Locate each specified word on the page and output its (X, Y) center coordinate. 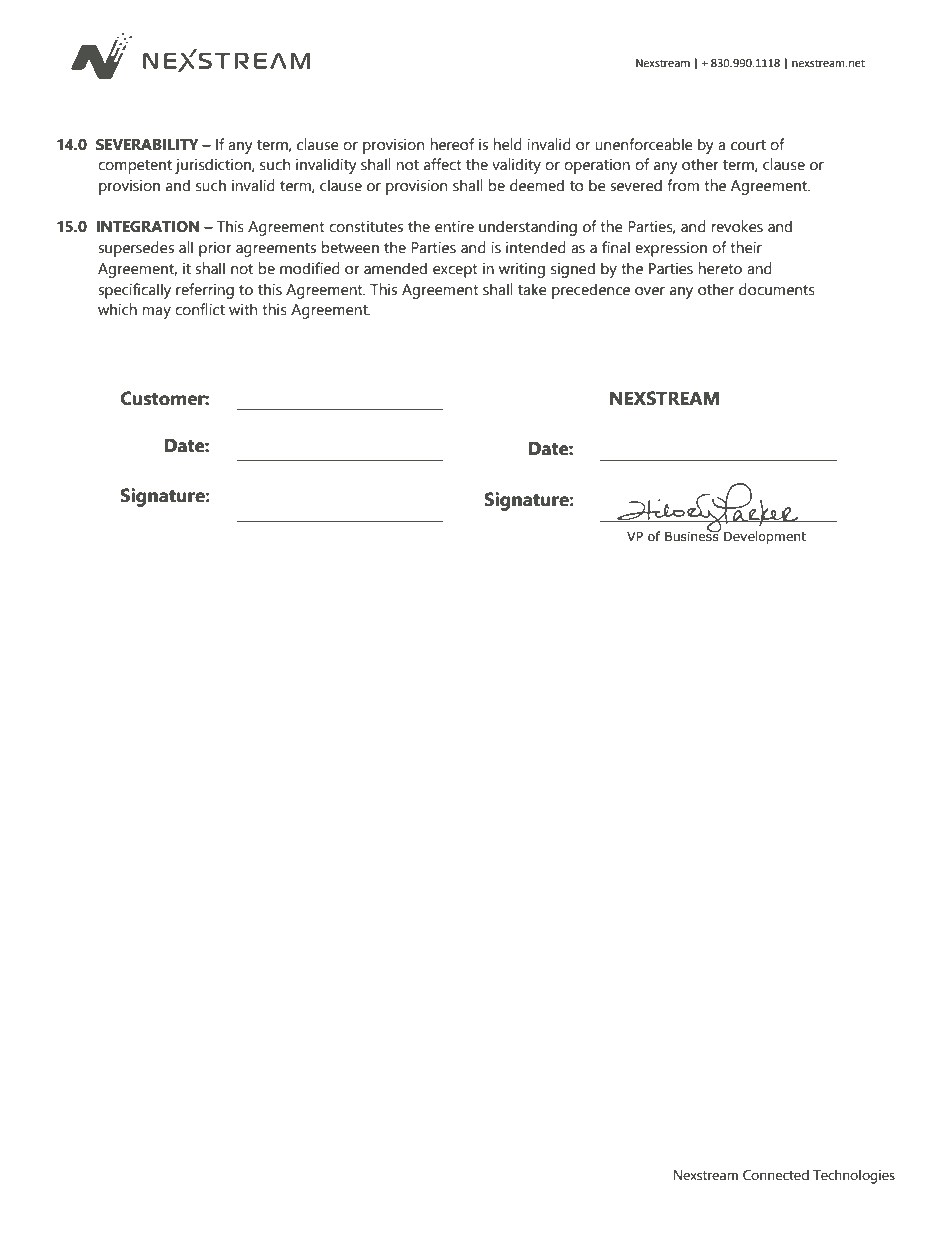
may (156, 313)
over (650, 291)
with (243, 309)
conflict (200, 309)
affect (443, 164)
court (748, 145)
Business (693, 535)
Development (765, 537)
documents (777, 289)
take (532, 289)
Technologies (854, 1176)
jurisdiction (214, 166)
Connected (776, 1175)
